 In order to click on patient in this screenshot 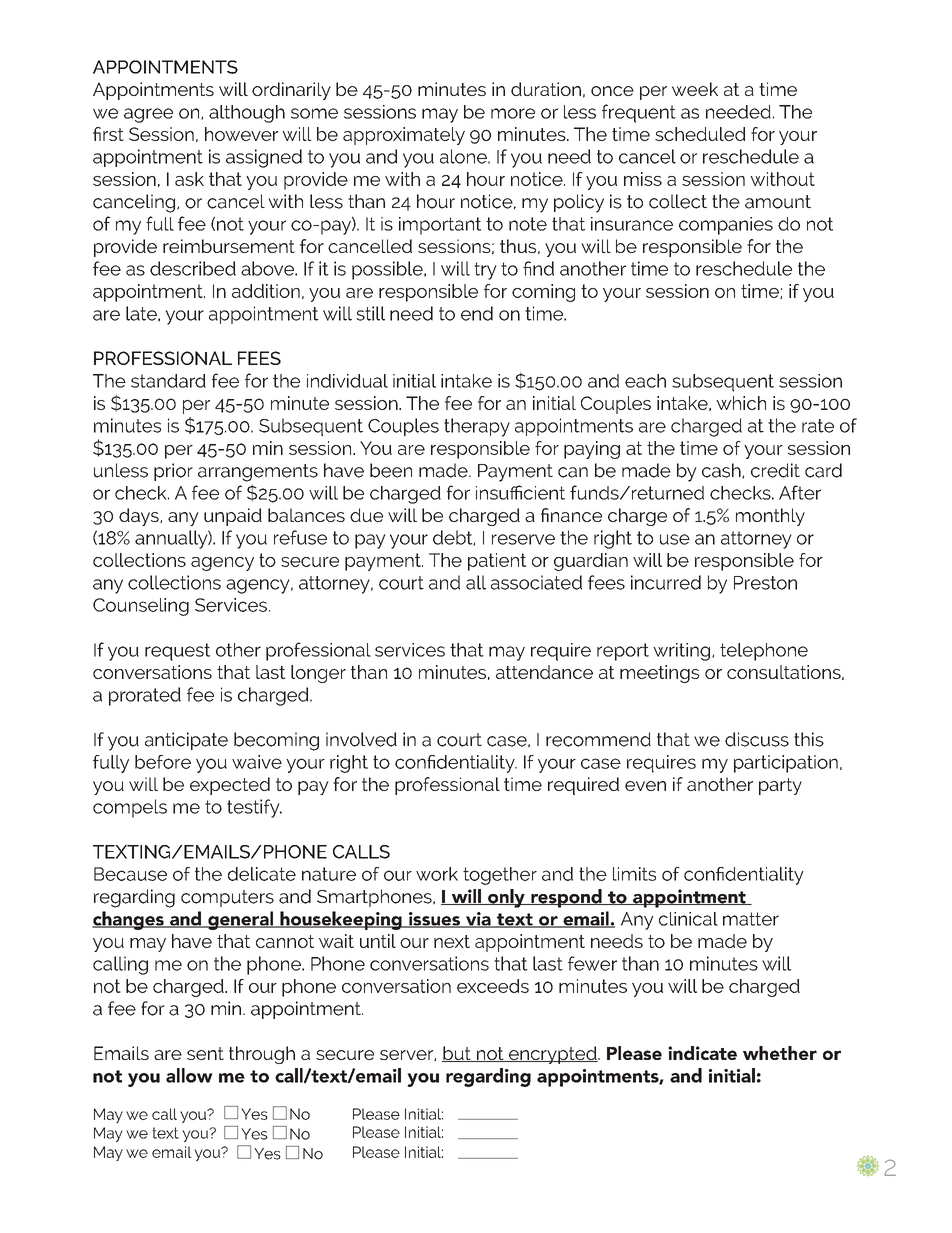, I will do `click(497, 562)`.
